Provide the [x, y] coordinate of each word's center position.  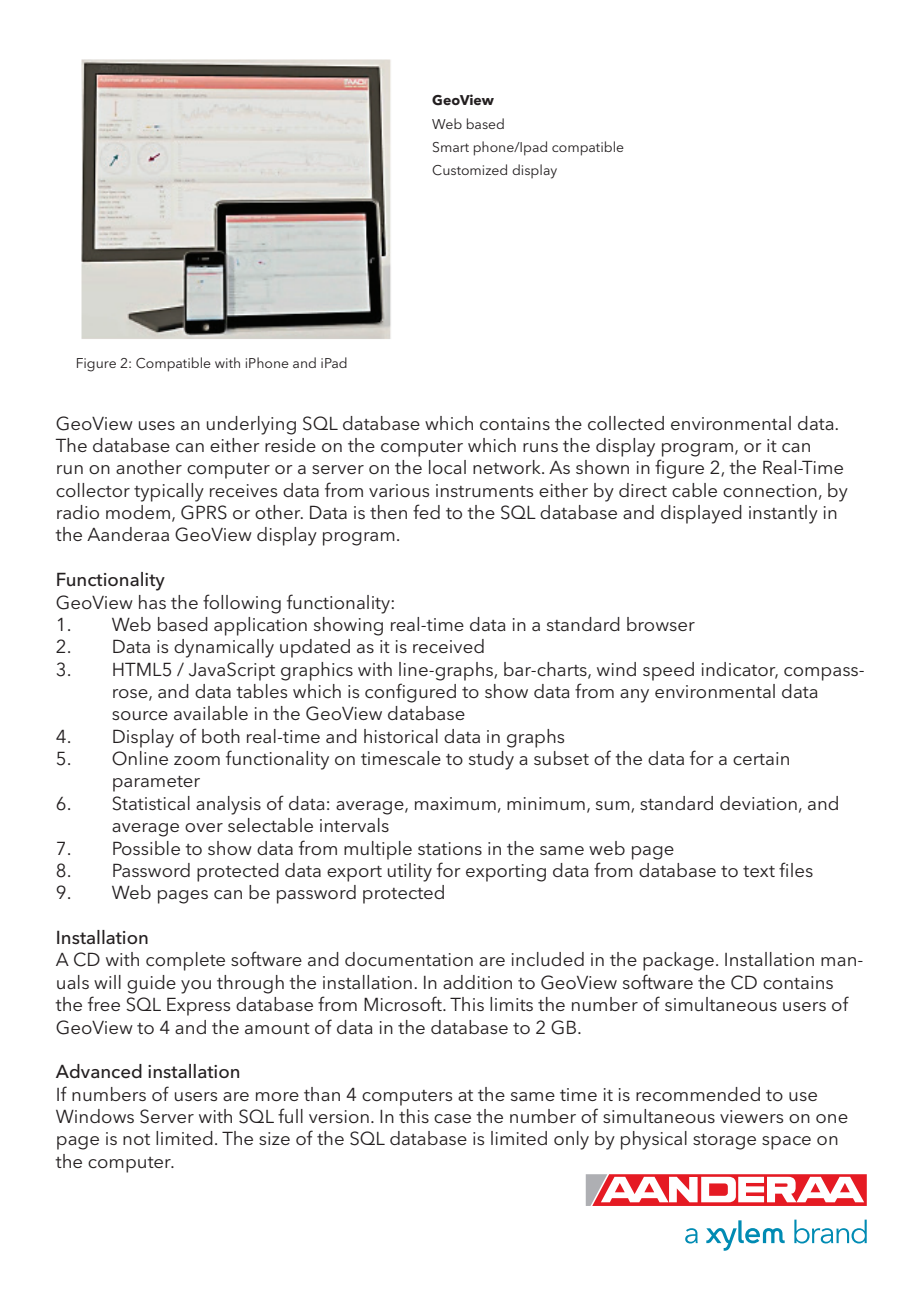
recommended [698, 1094]
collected [626, 423]
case [452, 1118]
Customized [469, 170]
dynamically [224, 648]
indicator [740, 670]
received [448, 646]
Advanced [99, 1071]
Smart [451, 147]
